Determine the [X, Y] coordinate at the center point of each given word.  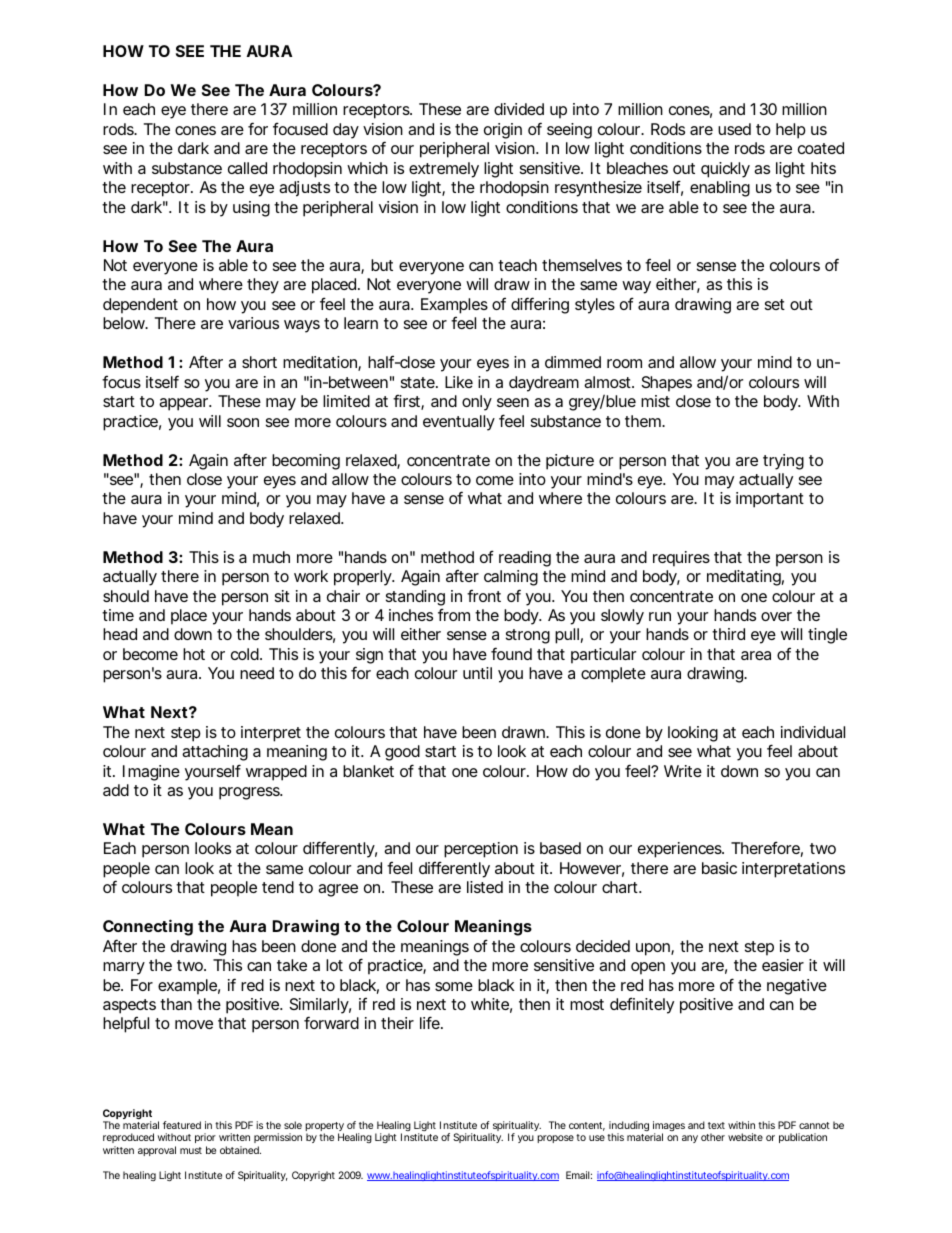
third [728, 634]
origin [503, 131]
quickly [725, 170]
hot [194, 654]
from [454, 614]
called [247, 168]
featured [182, 1125]
